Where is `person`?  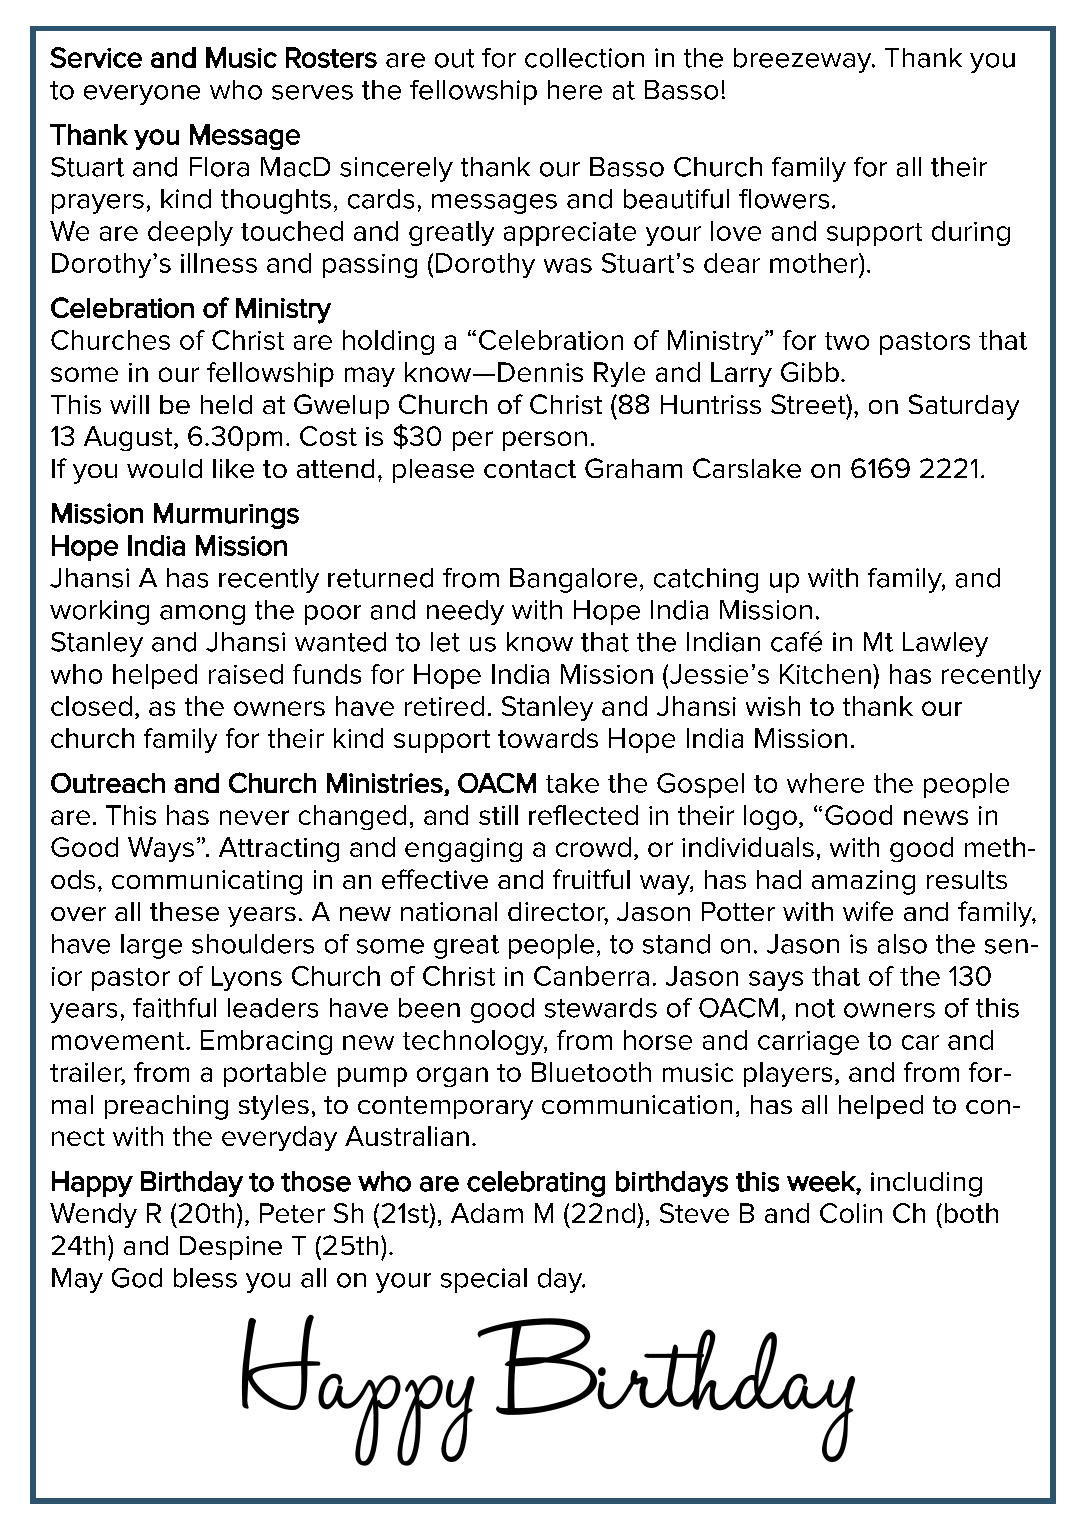 person is located at coordinates (545, 441).
